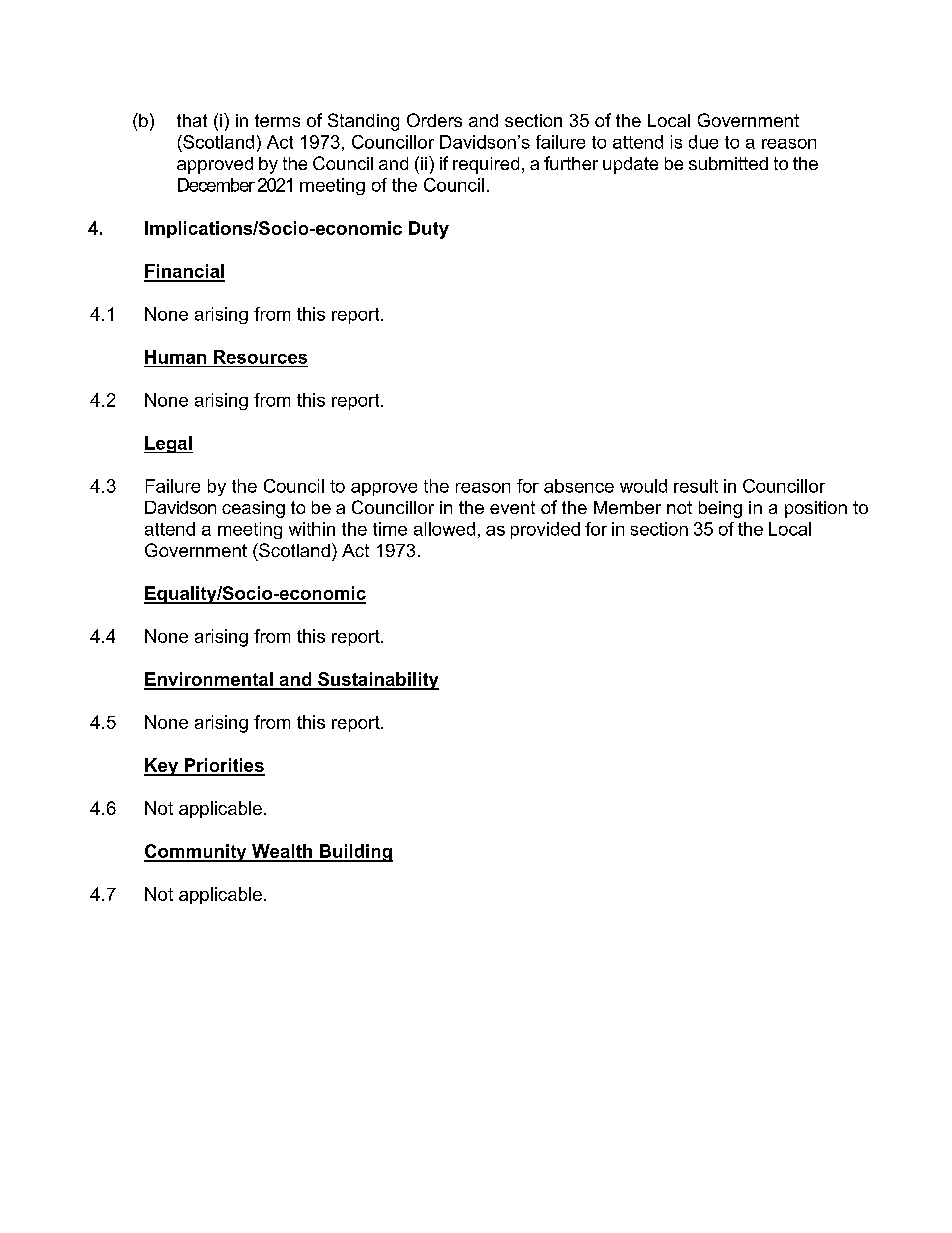 Image resolution: width=952 pixels, height=1233 pixels. Describe the element at coordinates (728, 163) in the screenshot. I see `submitted` at that location.
